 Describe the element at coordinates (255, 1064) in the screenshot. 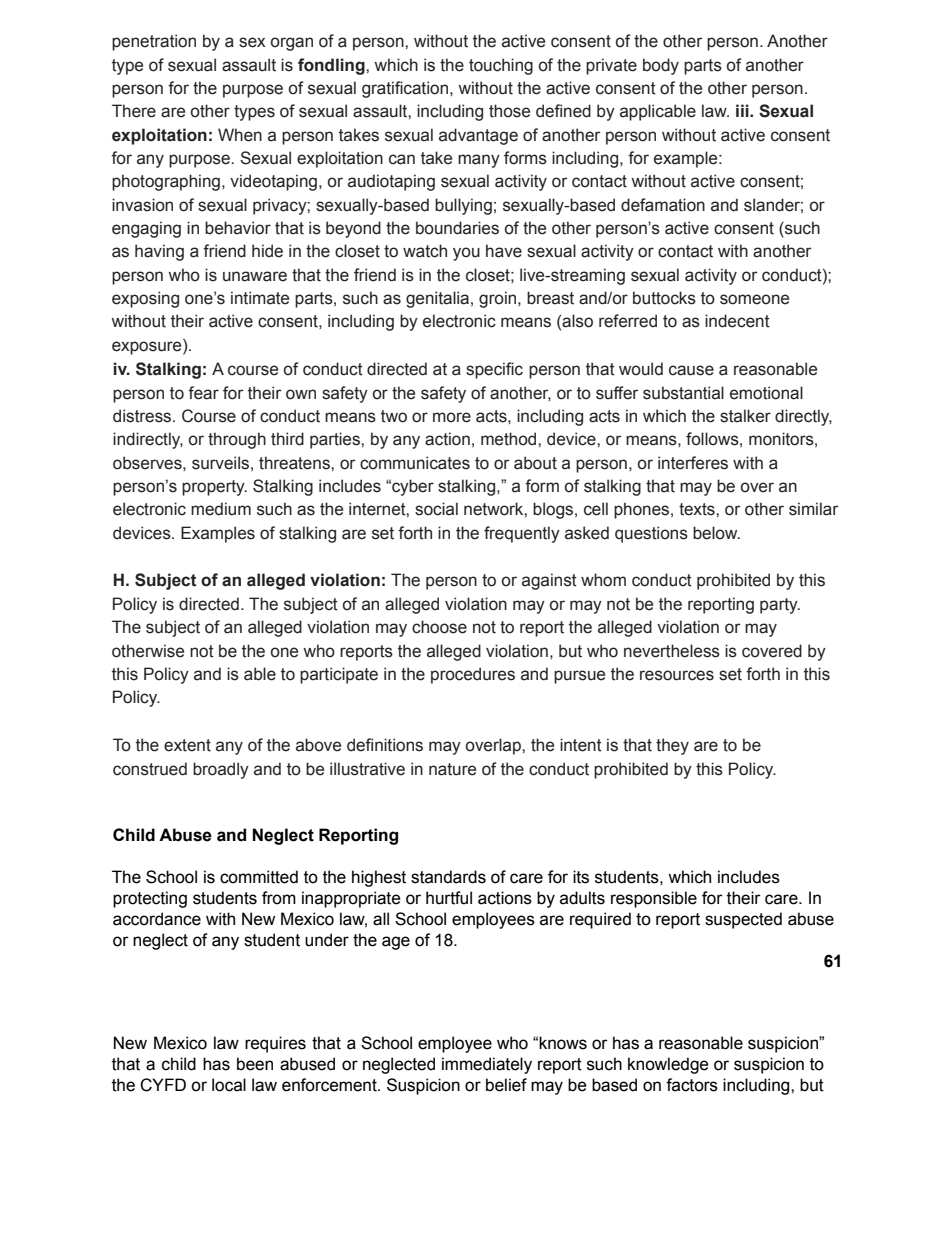

I see `been` at that location.
